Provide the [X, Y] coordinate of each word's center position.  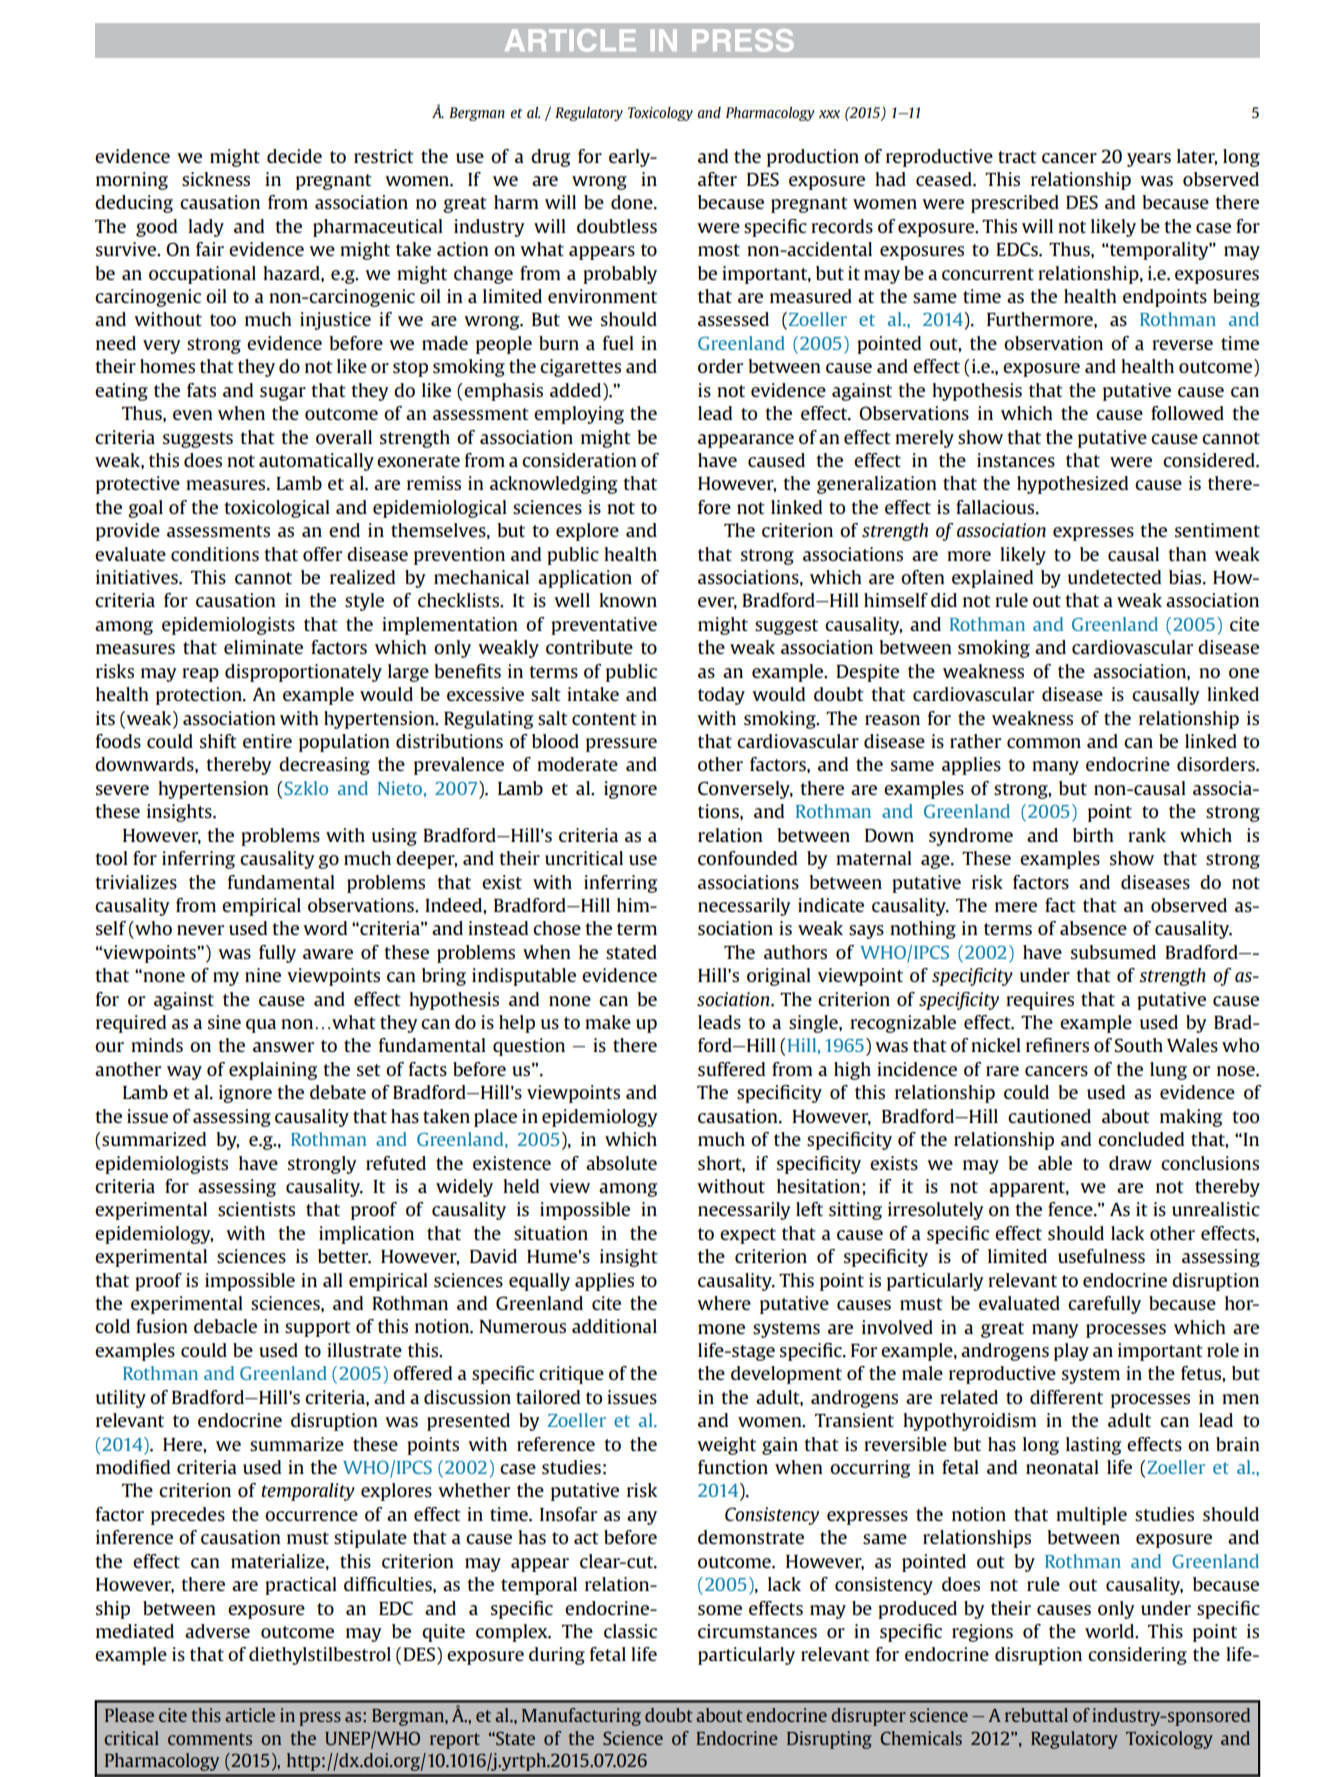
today [721, 696]
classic [630, 1631]
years [1149, 160]
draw [1130, 1163]
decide [294, 156]
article [250, 1715]
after [717, 179]
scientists [256, 1209]
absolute [621, 1163]
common [1044, 743]
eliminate [263, 647]
